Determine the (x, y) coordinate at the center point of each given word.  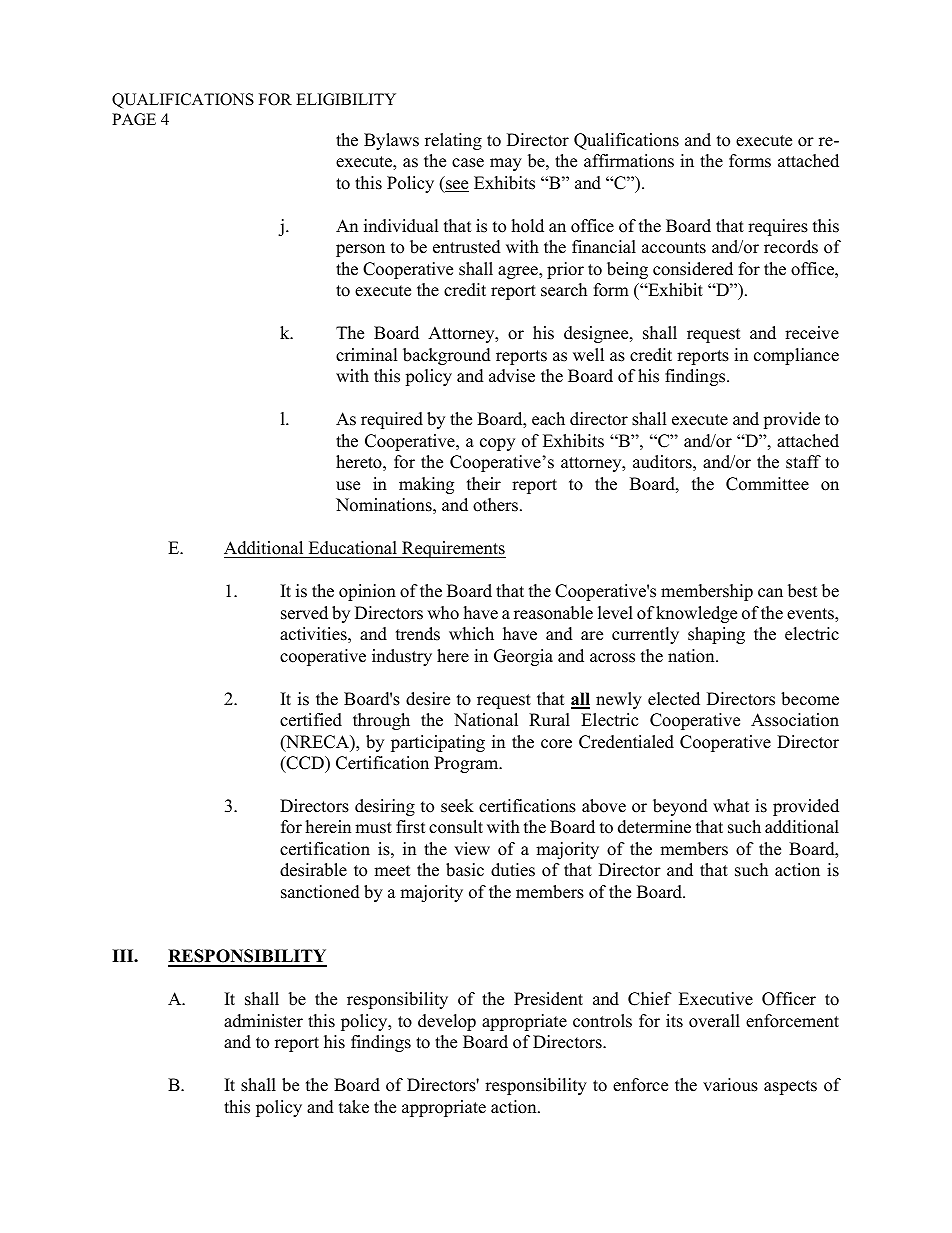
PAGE (134, 119)
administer (263, 1021)
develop (447, 1022)
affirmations (629, 161)
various (730, 1085)
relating (453, 141)
